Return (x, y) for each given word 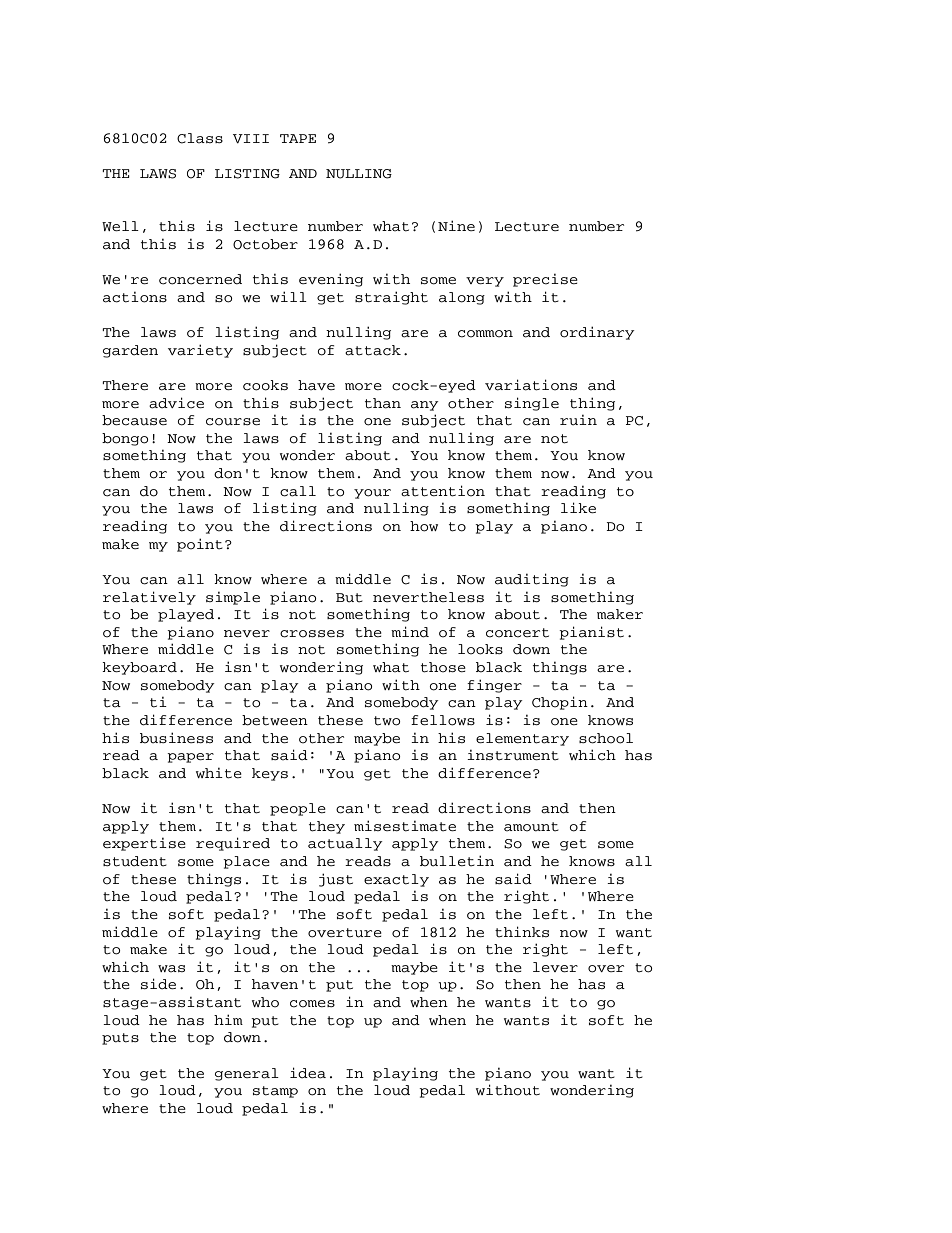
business (176, 738)
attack (373, 350)
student (135, 861)
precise (545, 280)
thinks (522, 931)
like (578, 507)
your (372, 494)
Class (200, 138)
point (200, 545)
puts (120, 1039)
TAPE (298, 138)
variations (531, 385)
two (387, 721)
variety (200, 351)
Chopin (560, 703)
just (336, 880)
